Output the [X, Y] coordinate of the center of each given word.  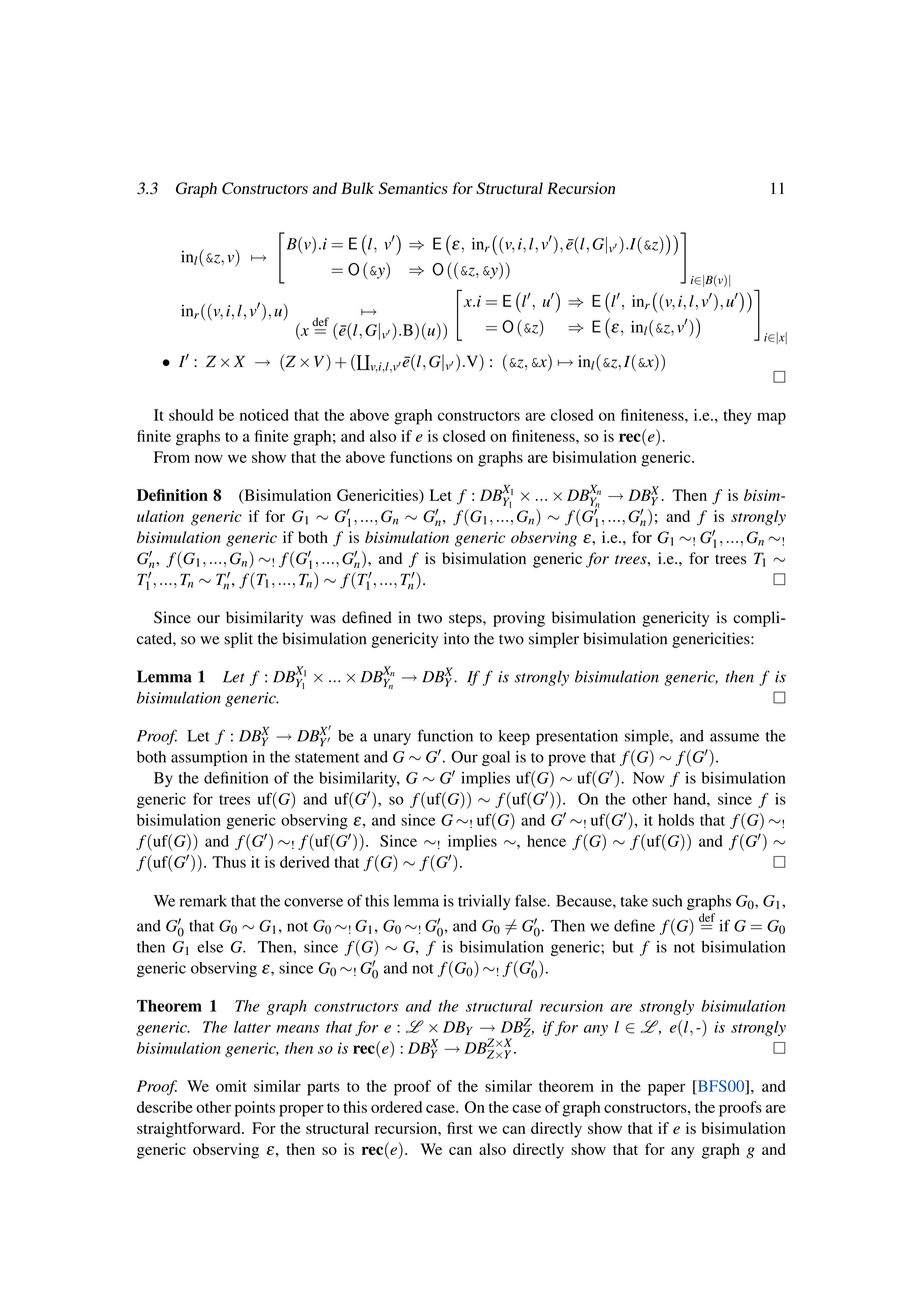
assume [734, 737]
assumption [209, 758]
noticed [264, 415]
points [255, 1109]
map [771, 418]
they [737, 417]
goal [496, 758]
